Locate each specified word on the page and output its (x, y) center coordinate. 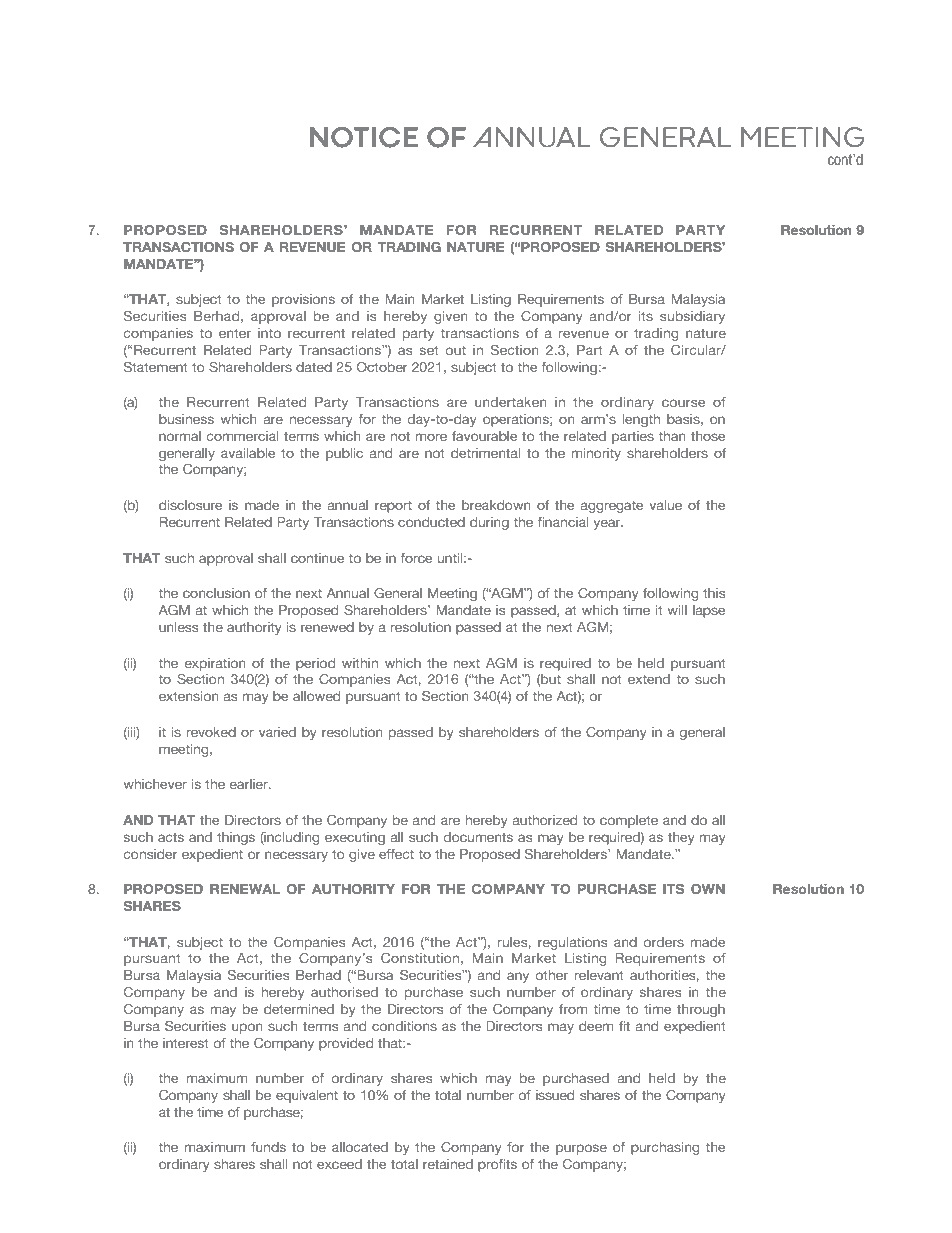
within (360, 663)
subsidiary (692, 317)
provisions (303, 300)
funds (268, 1147)
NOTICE (364, 137)
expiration (215, 664)
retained (448, 1164)
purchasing (665, 1148)
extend (649, 679)
